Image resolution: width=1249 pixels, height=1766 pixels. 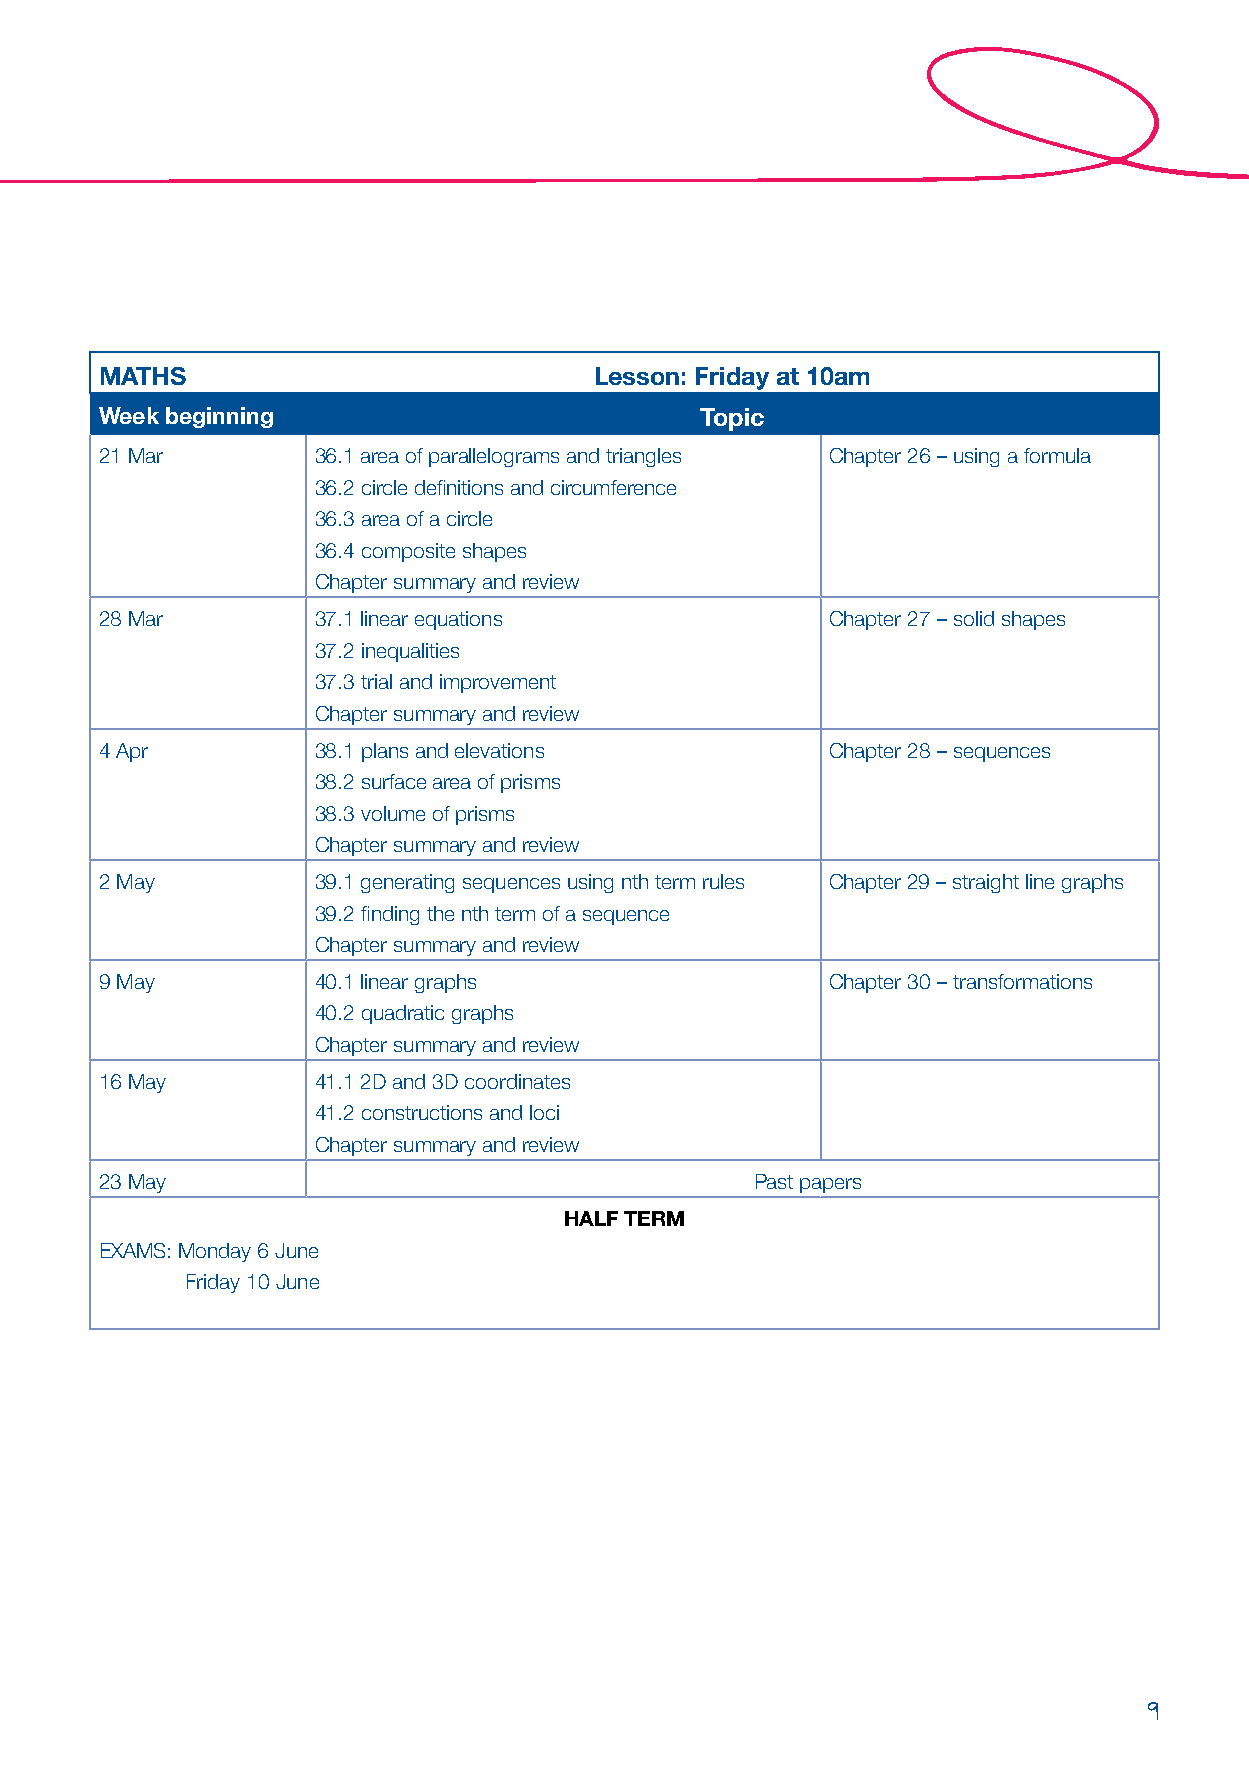 I want to click on HALF, so click(x=591, y=1218).
